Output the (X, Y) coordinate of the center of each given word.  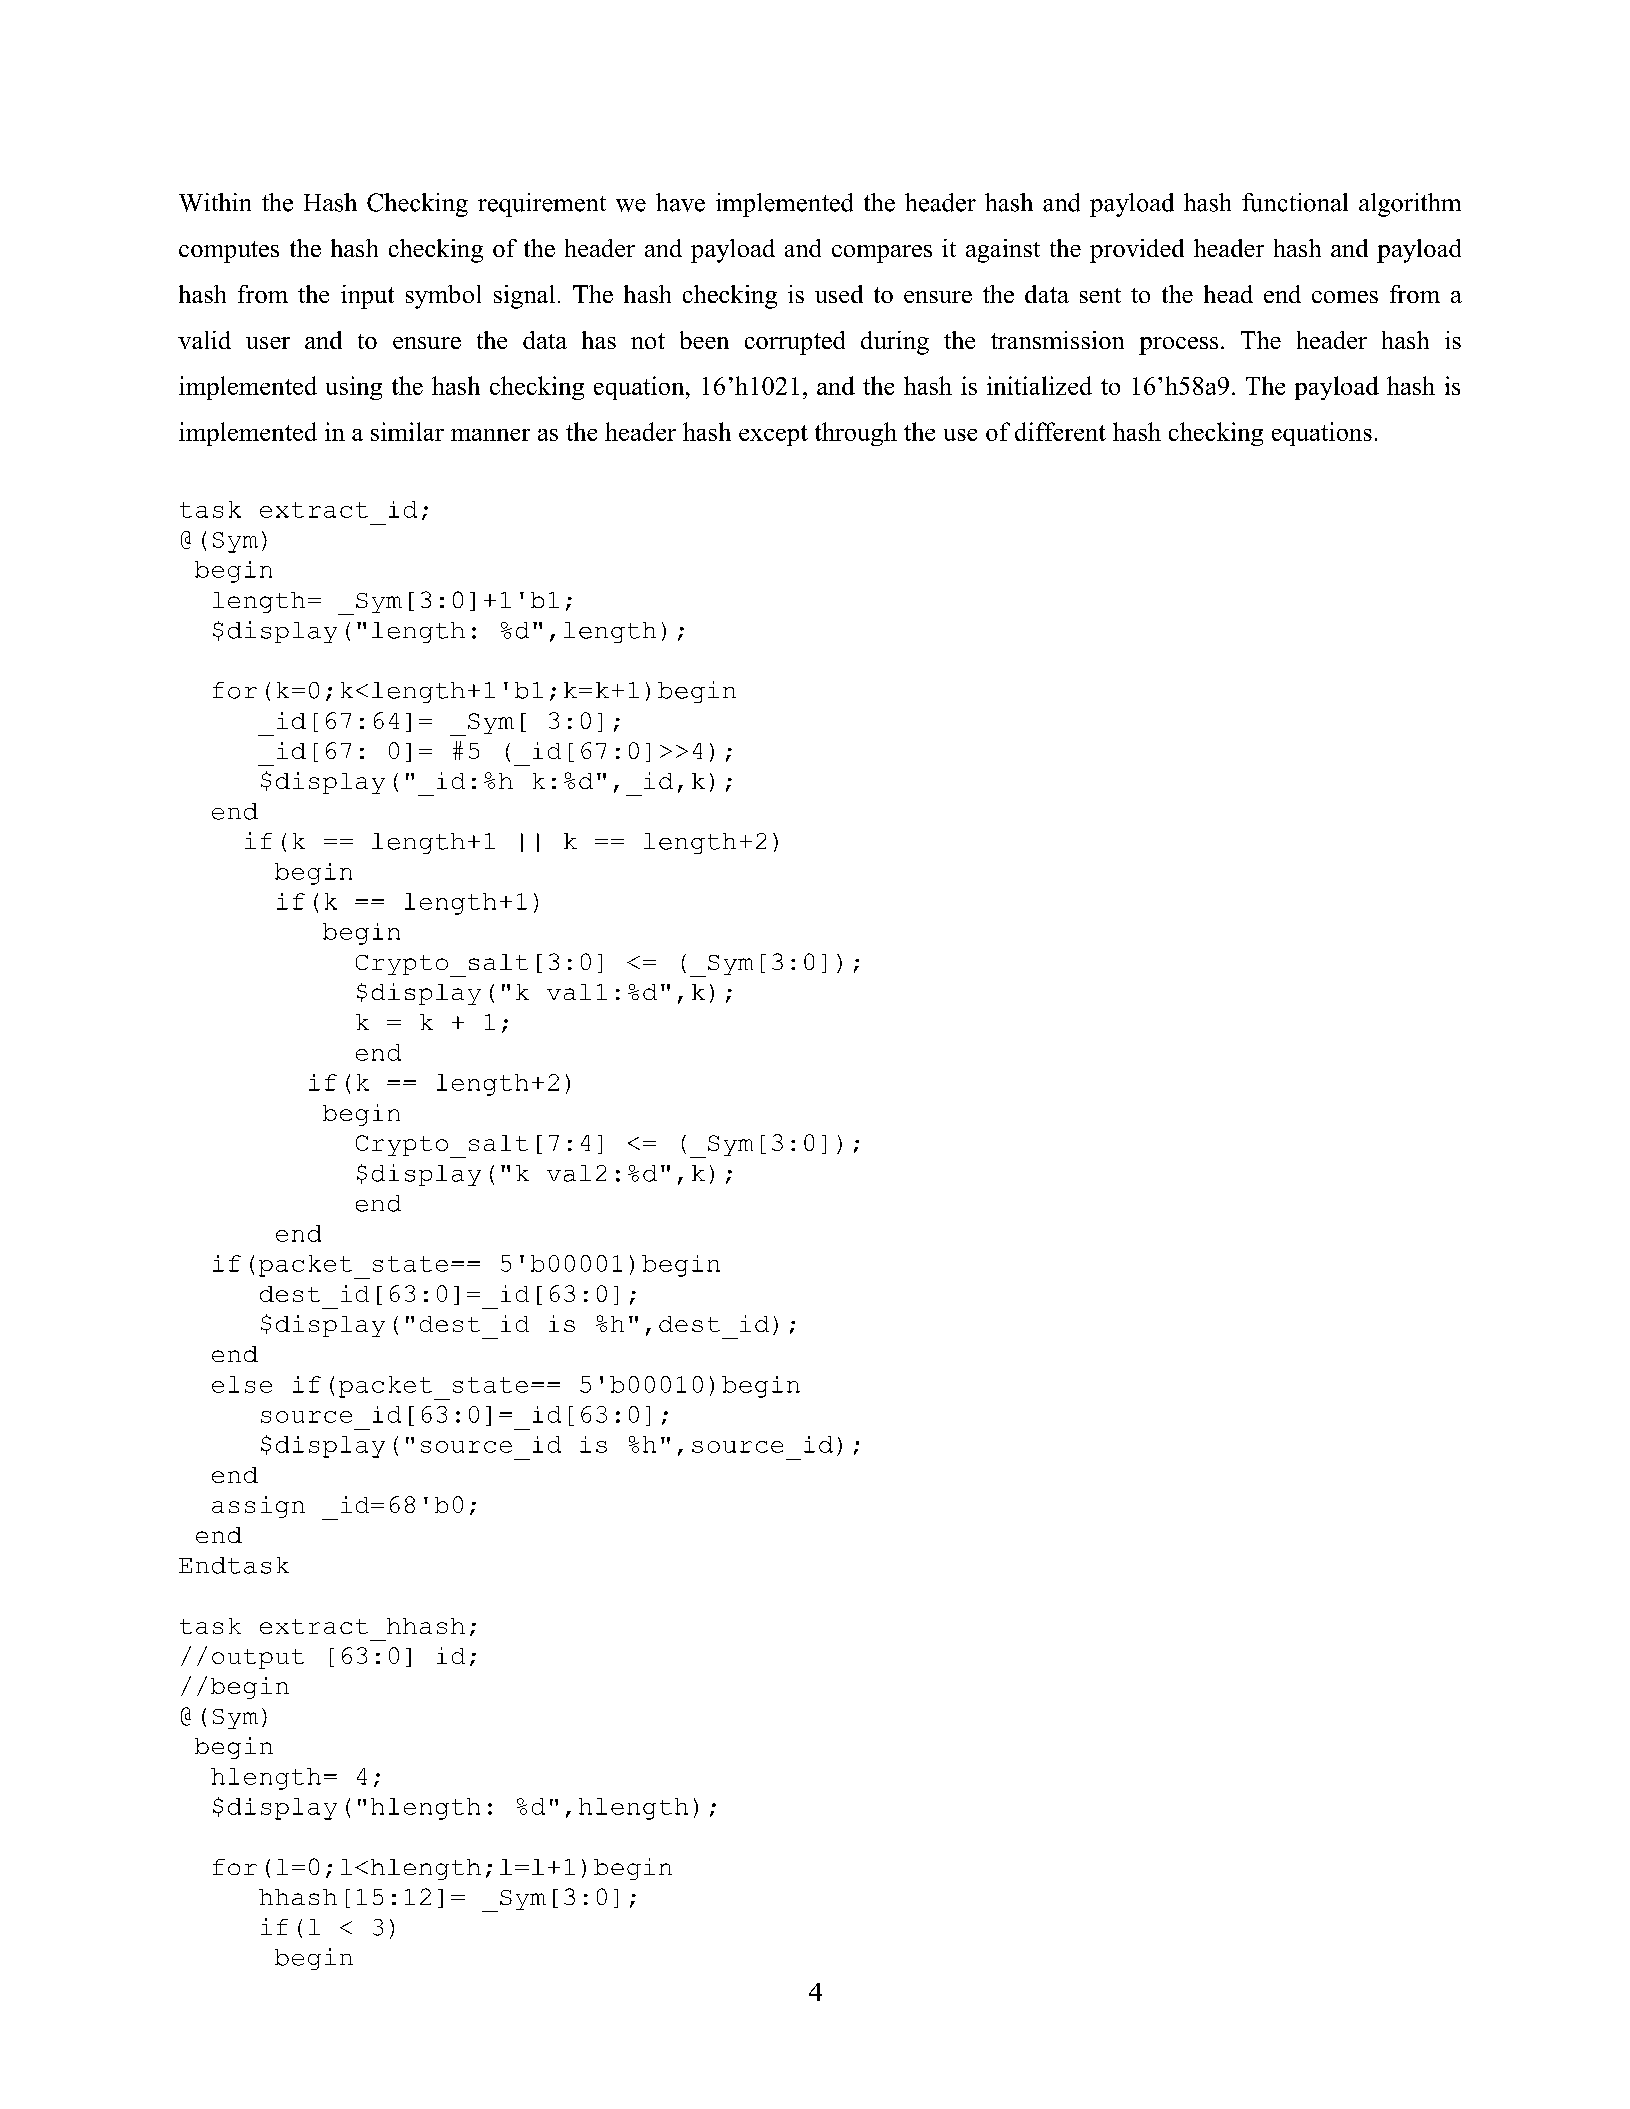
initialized (1039, 385)
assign (258, 1507)
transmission (1057, 340)
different (1060, 431)
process (1178, 346)
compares (882, 254)
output (258, 1659)
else (242, 1384)
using (354, 388)
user (268, 343)
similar (407, 431)
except (773, 435)
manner (490, 435)
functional (1295, 202)
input (367, 297)
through (856, 434)
